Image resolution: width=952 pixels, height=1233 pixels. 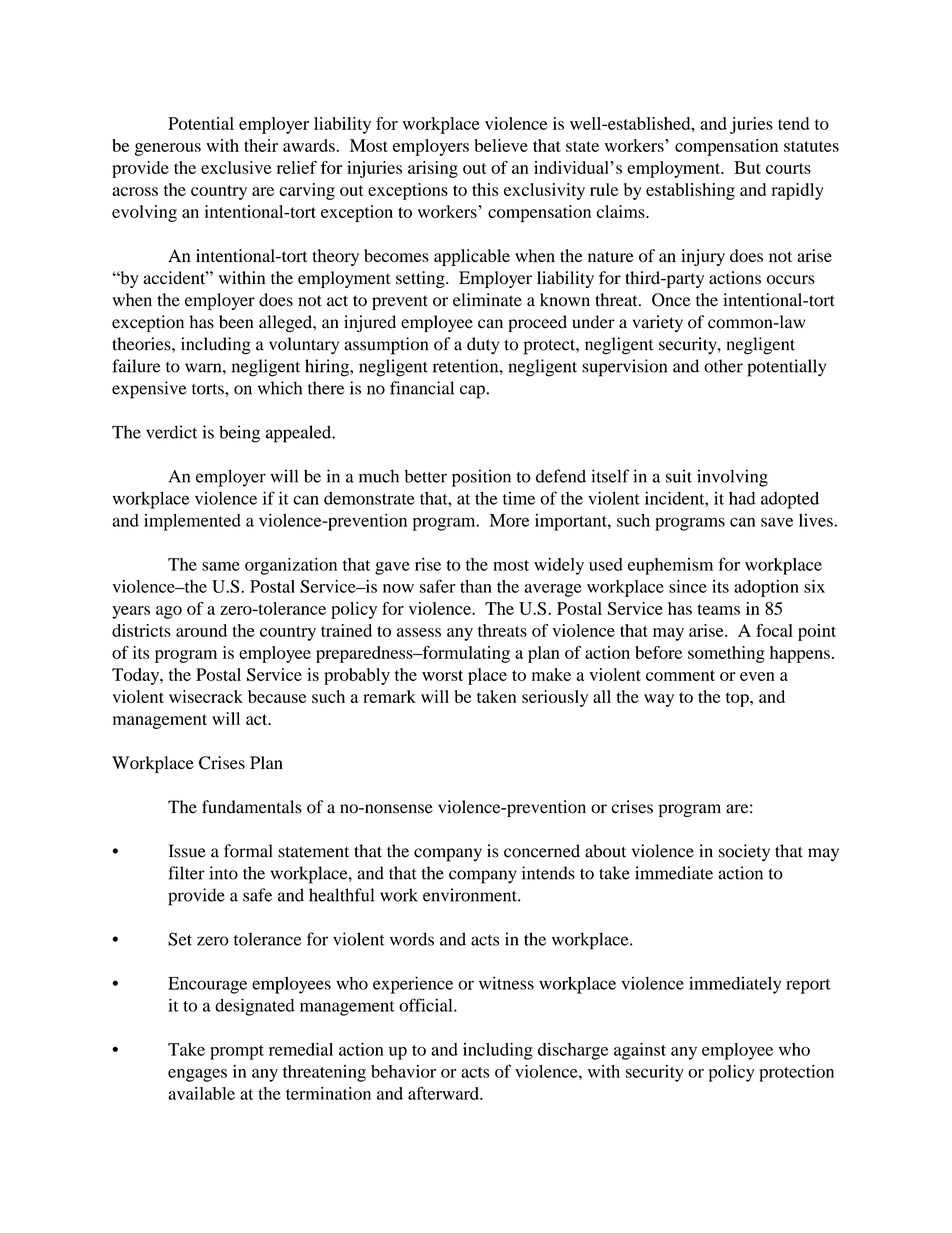 What do you see at coordinates (640, 1051) in the image?
I see `against` at bounding box center [640, 1051].
